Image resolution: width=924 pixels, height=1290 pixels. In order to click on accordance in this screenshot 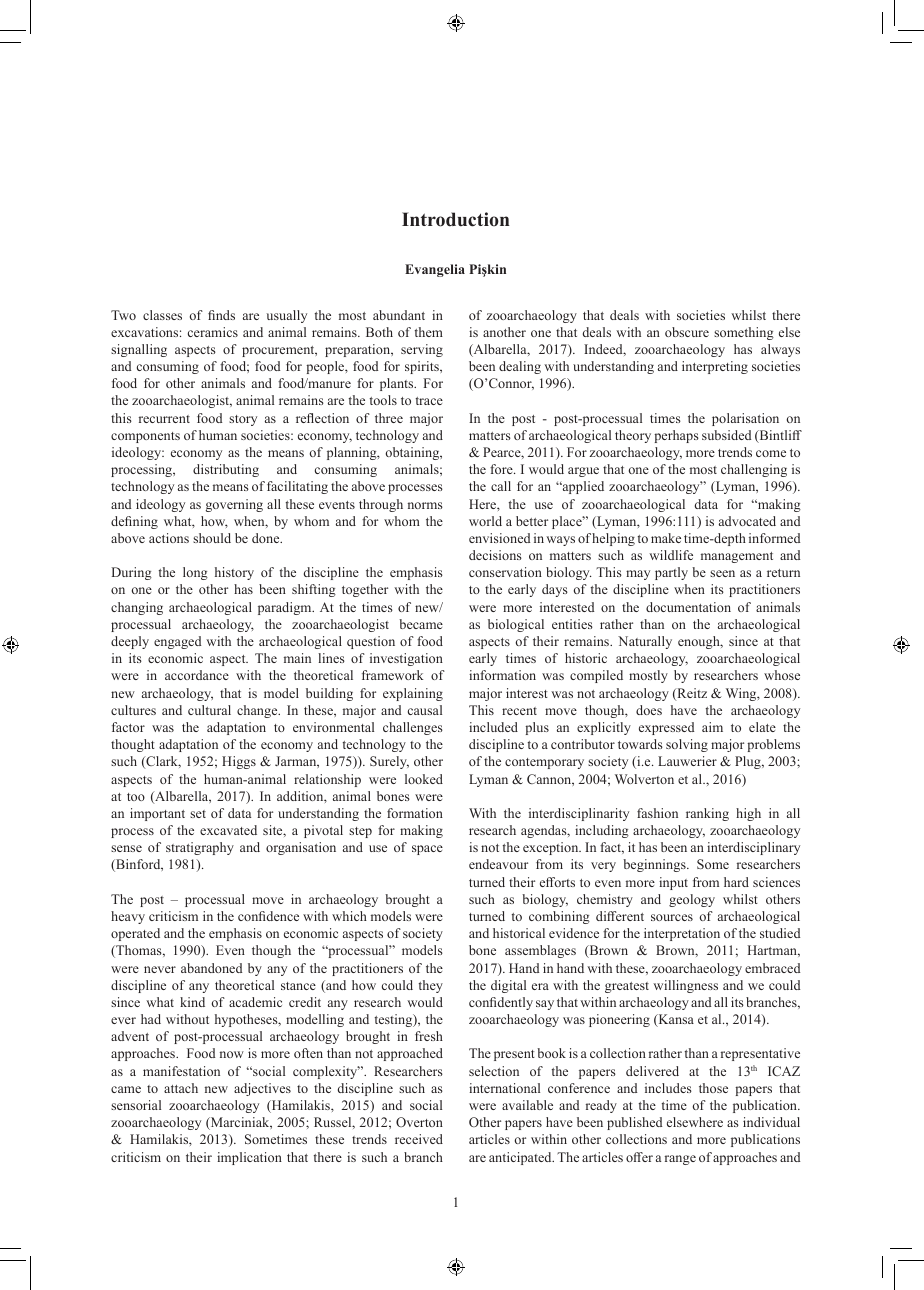, I will do `click(197, 675)`.
